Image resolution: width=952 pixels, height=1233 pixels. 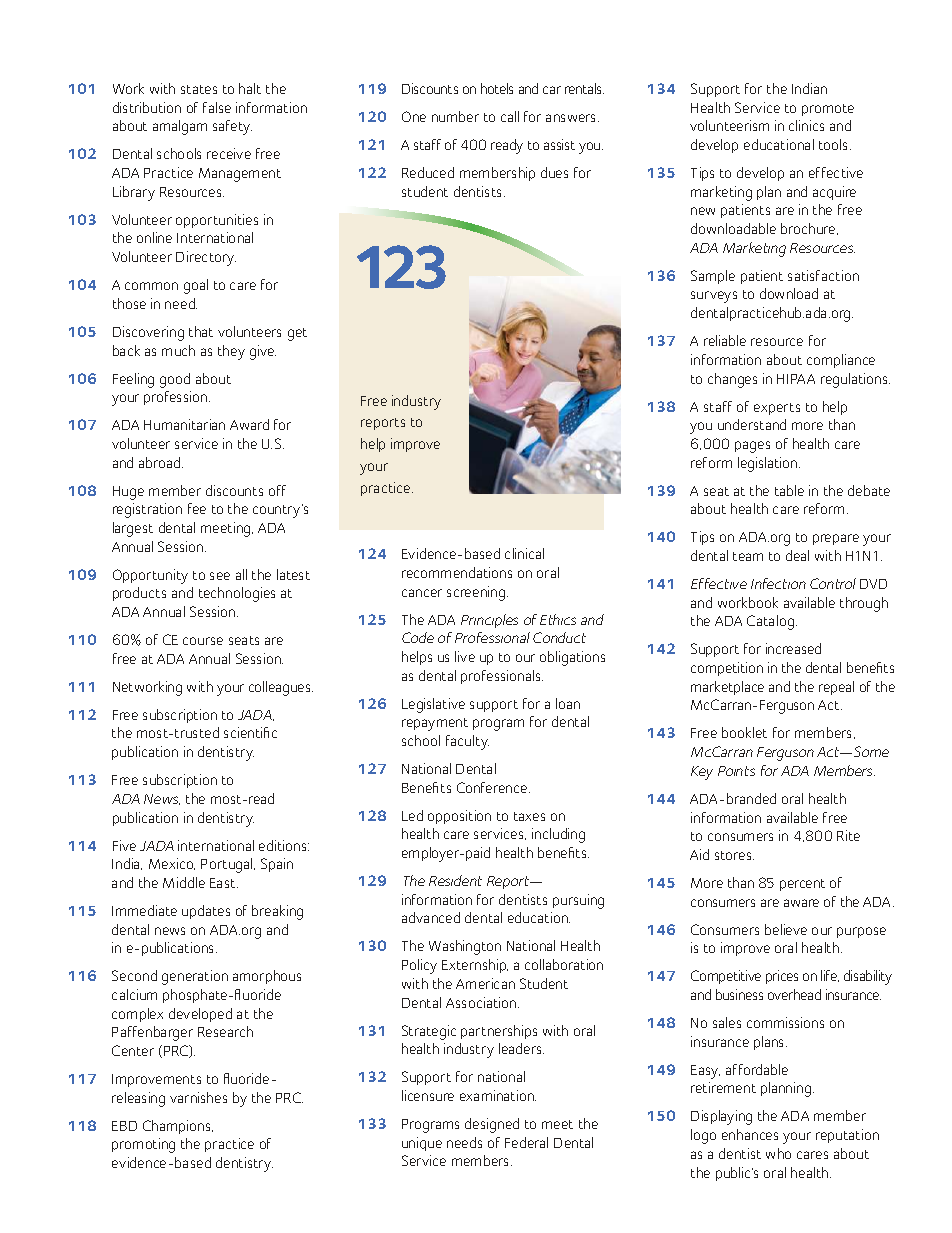 I want to click on editions, so click(x=284, y=845).
